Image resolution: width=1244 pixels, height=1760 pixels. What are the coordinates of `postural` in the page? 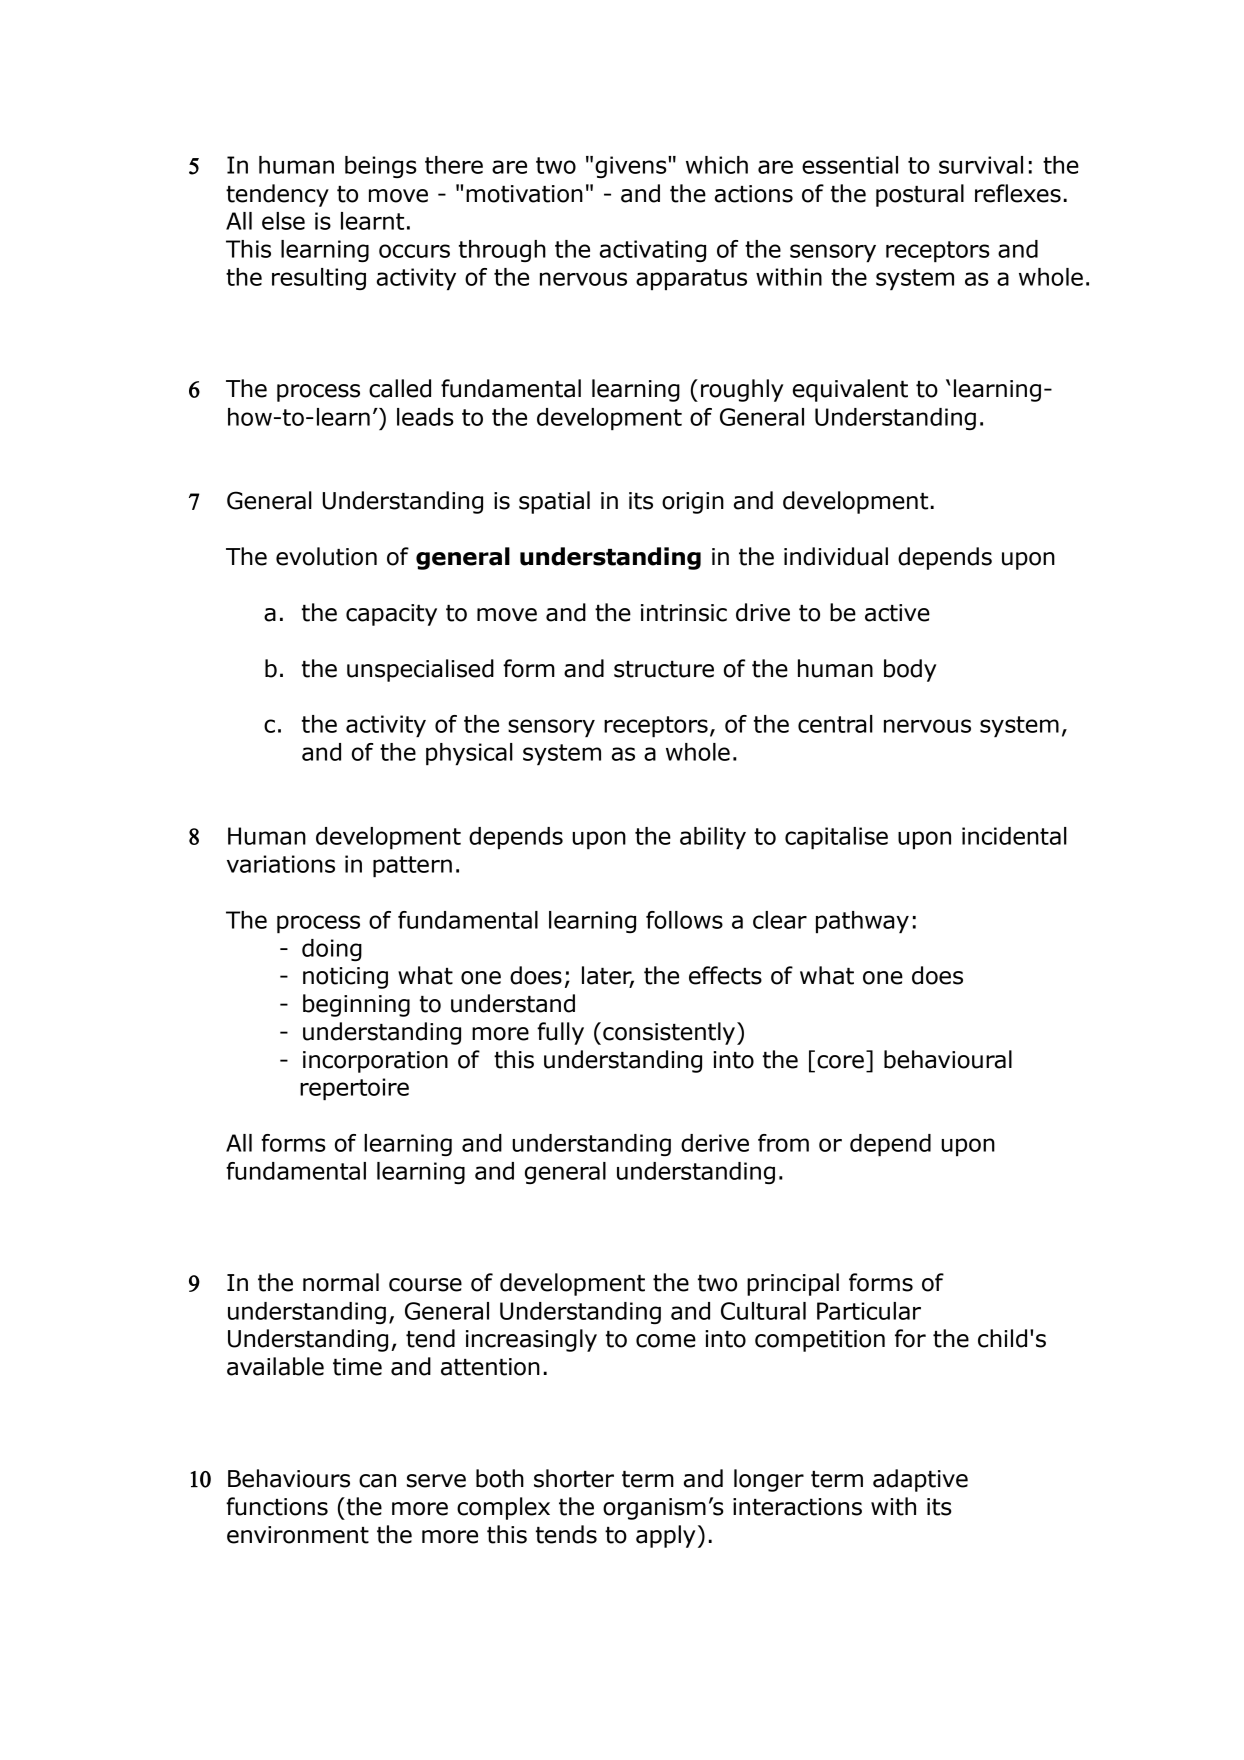 It's located at (920, 195).
